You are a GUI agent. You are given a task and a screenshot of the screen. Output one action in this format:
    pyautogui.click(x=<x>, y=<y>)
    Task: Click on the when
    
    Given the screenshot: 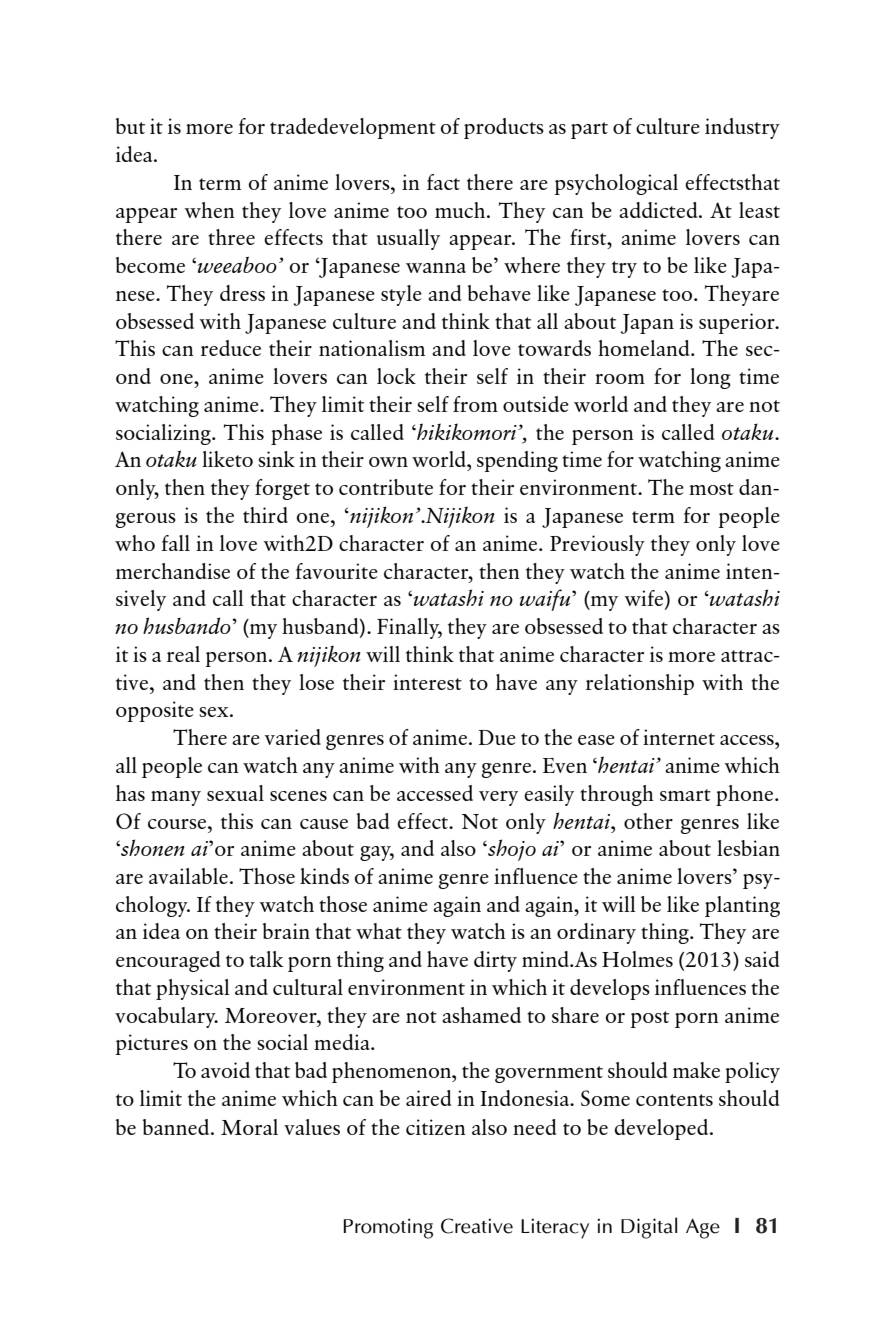 What is the action you would take?
    pyautogui.click(x=209, y=210)
